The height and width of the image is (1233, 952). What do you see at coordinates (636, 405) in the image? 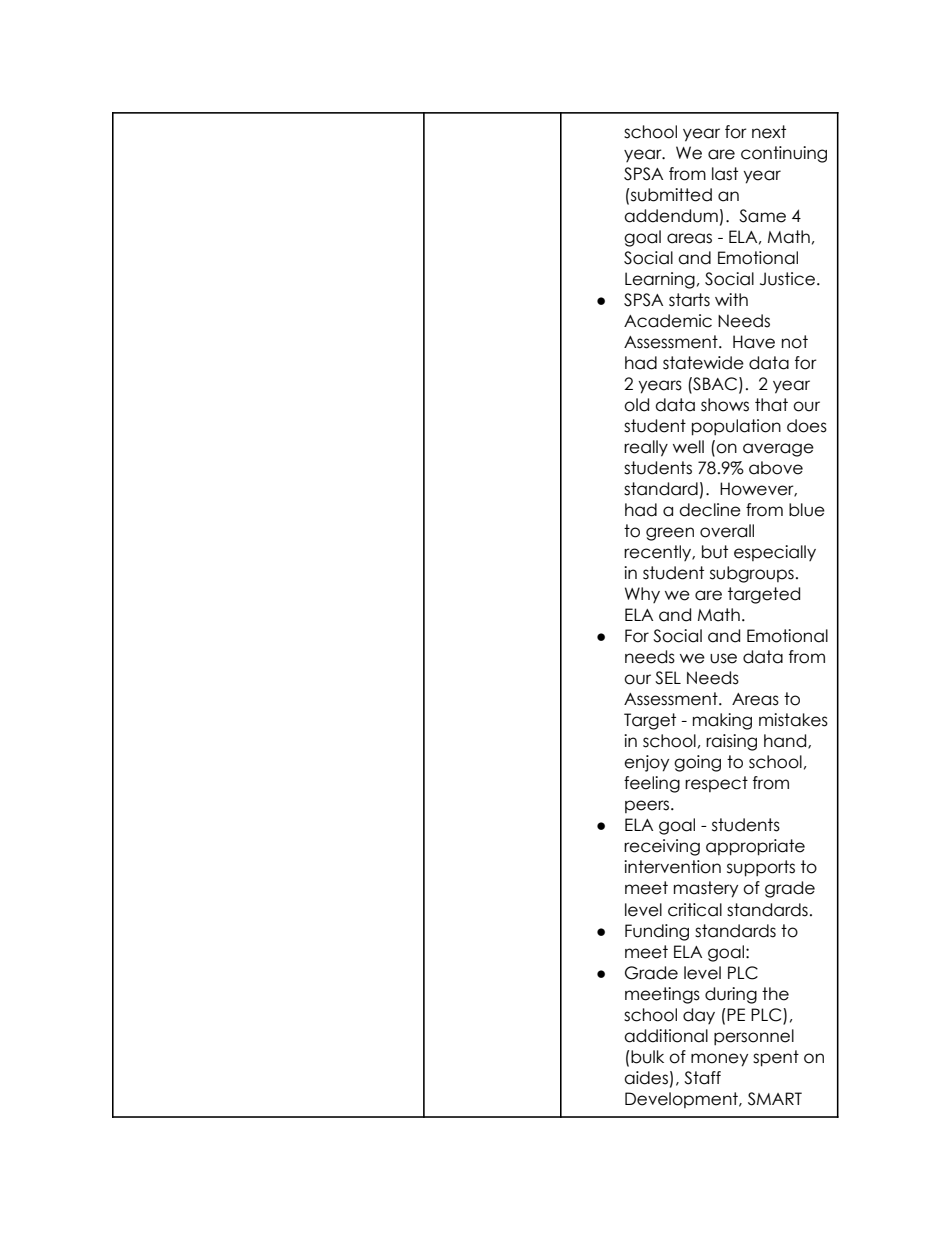
I see `old` at bounding box center [636, 405].
